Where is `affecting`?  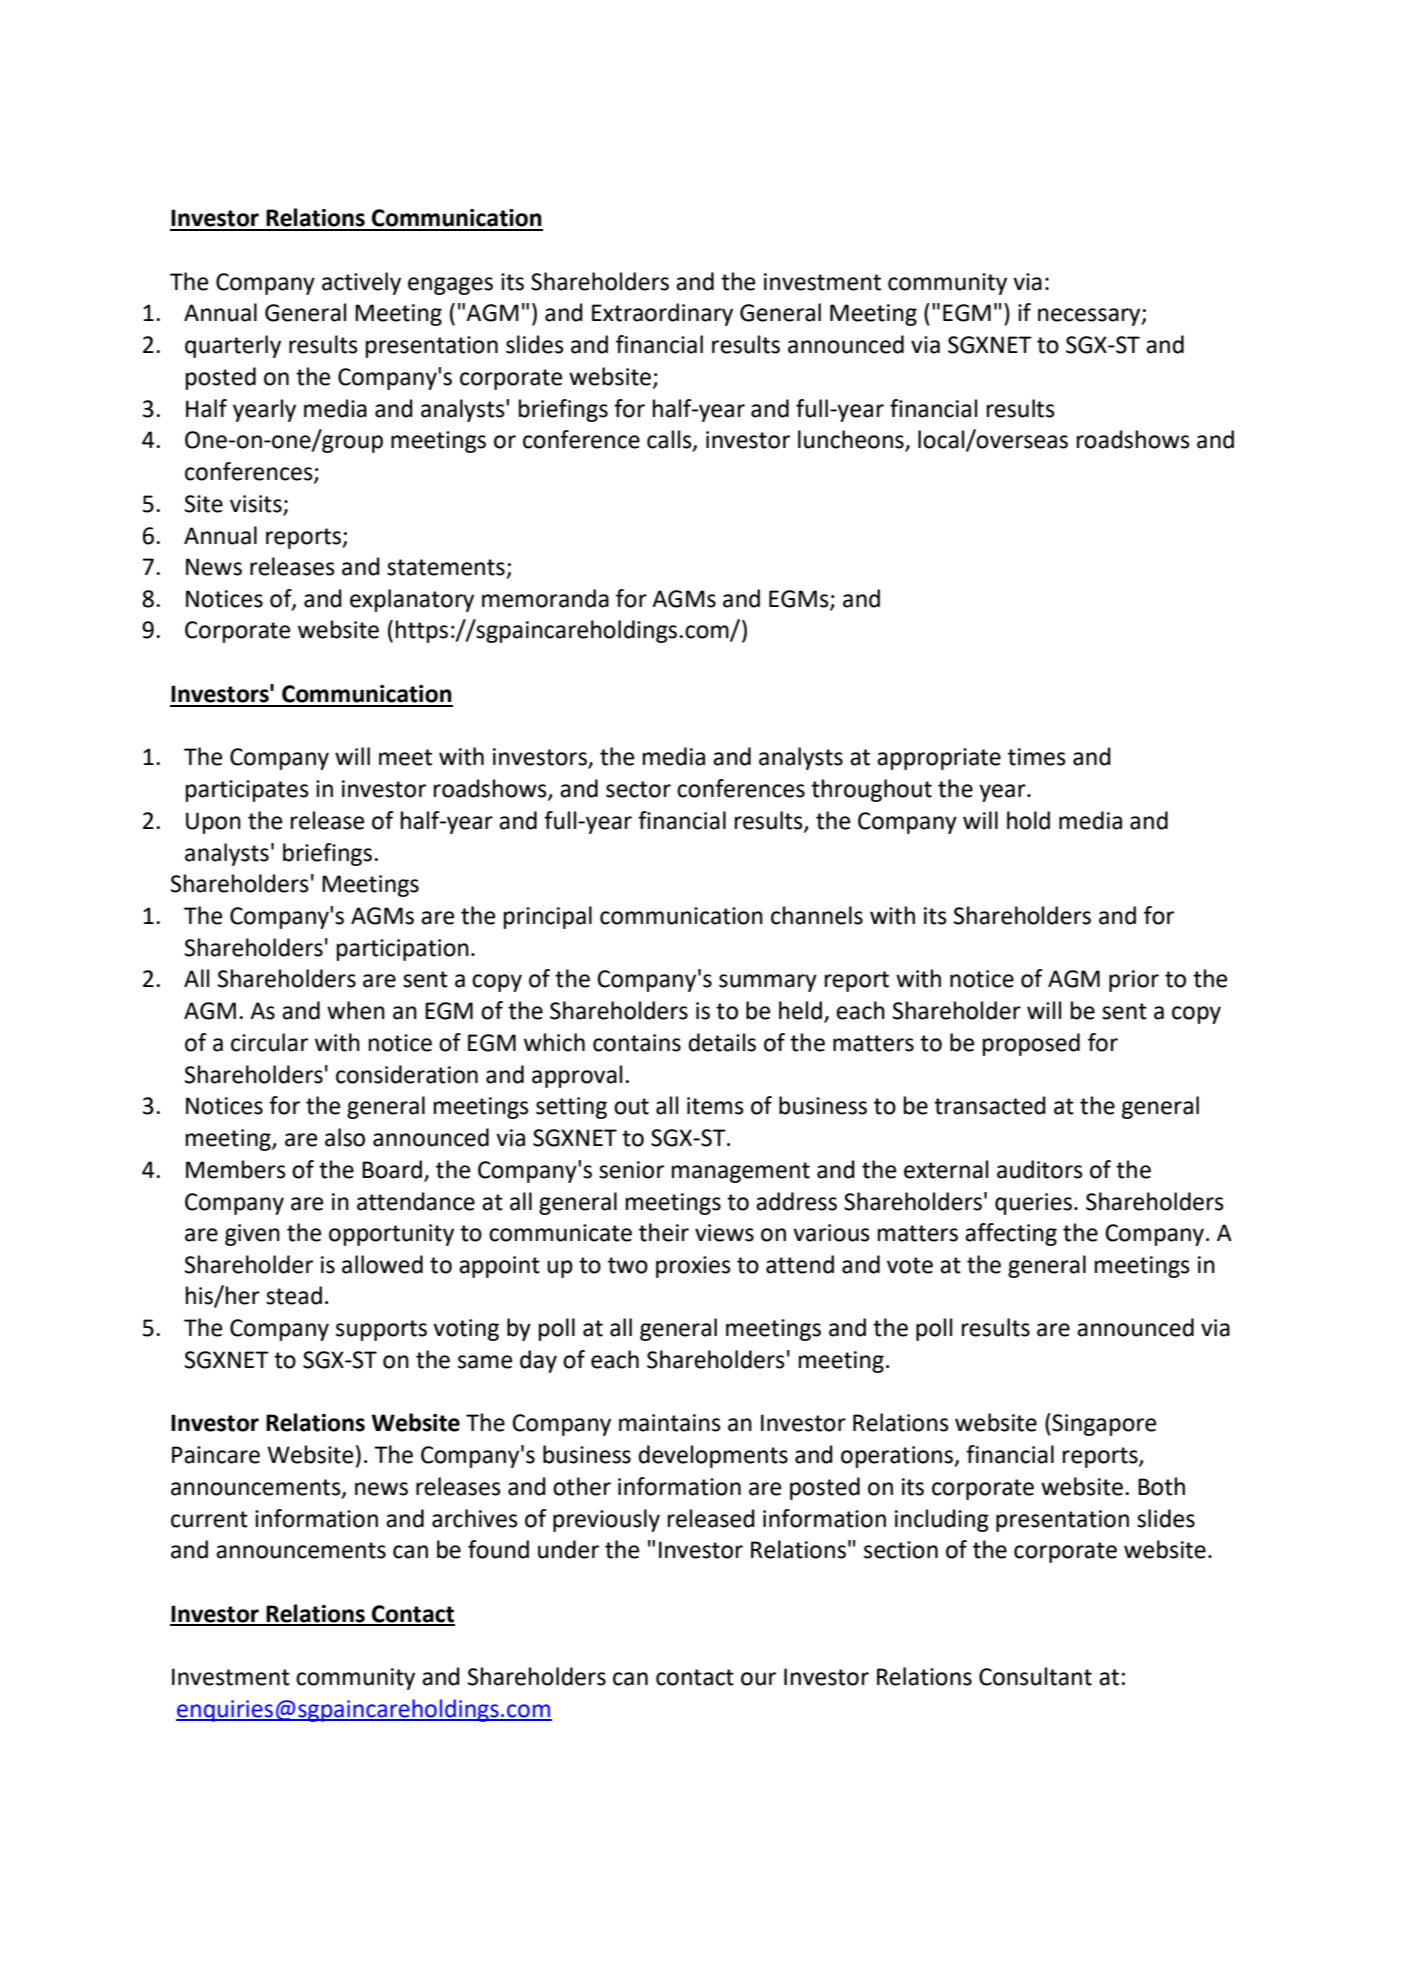 affecting is located at coordinates (1011, 1234).
